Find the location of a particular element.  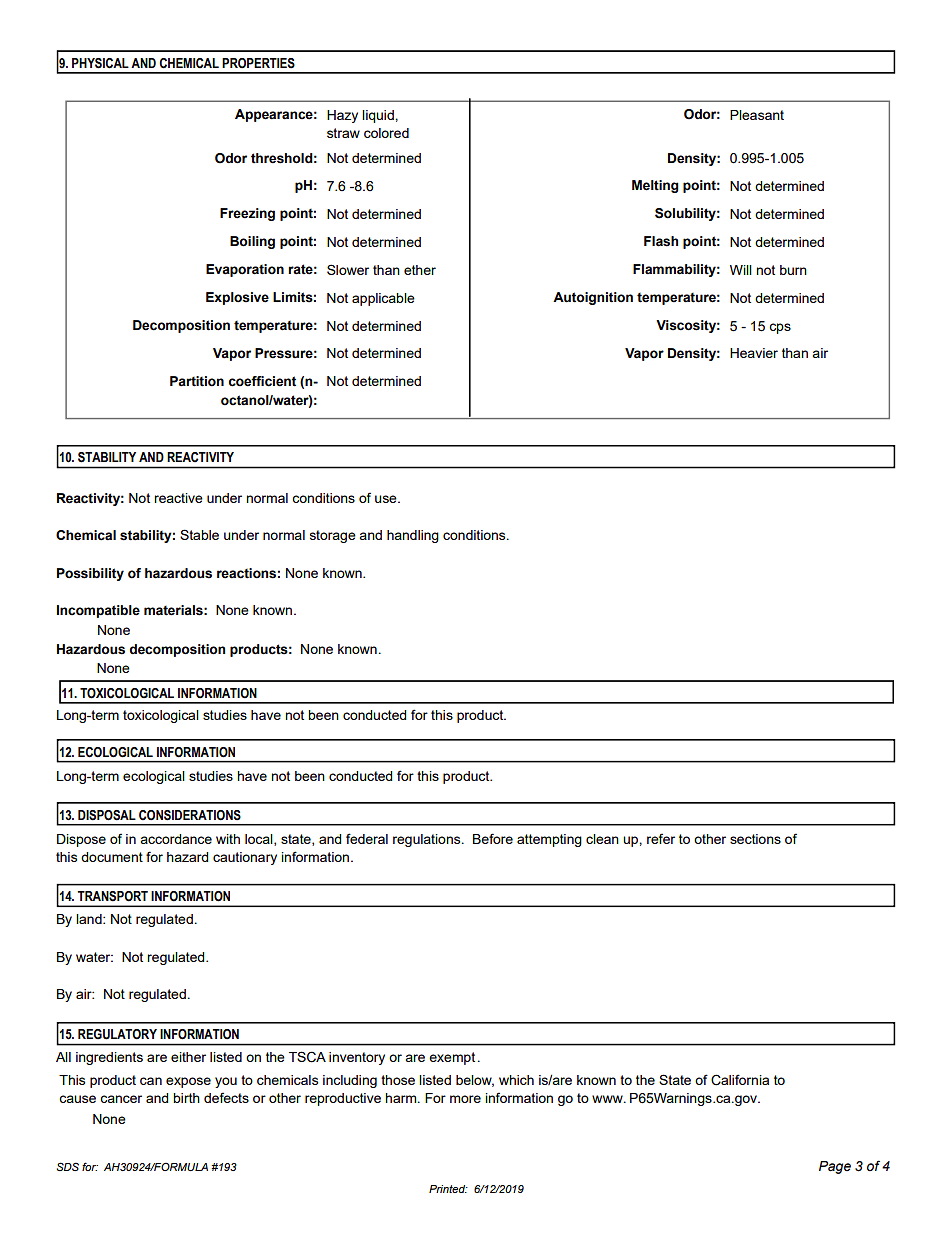

Page is located at coordinates (835, 1167).
